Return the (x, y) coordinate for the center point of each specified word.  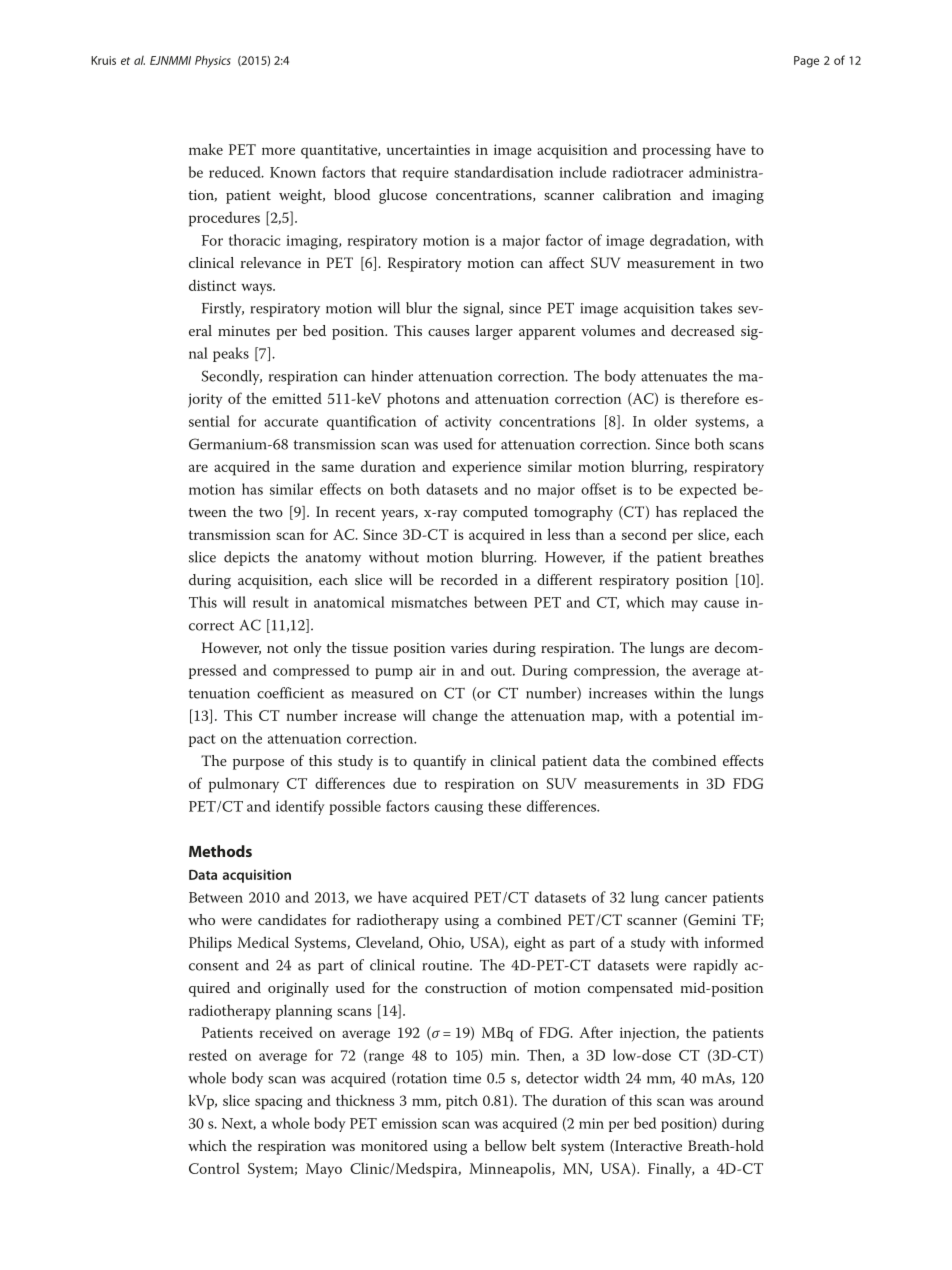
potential (706, 717)
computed (495, 513)
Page (806, 62)
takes (716, 308)
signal (483, 309)
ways (257, 289)
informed (734, 942)
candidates (292, 919)
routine (447, 965)
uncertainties (428, 149)
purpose (258, 764)
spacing (279, 1102)
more (278, 151)
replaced (710, 513)
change (455, 717)
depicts (247, 558)
